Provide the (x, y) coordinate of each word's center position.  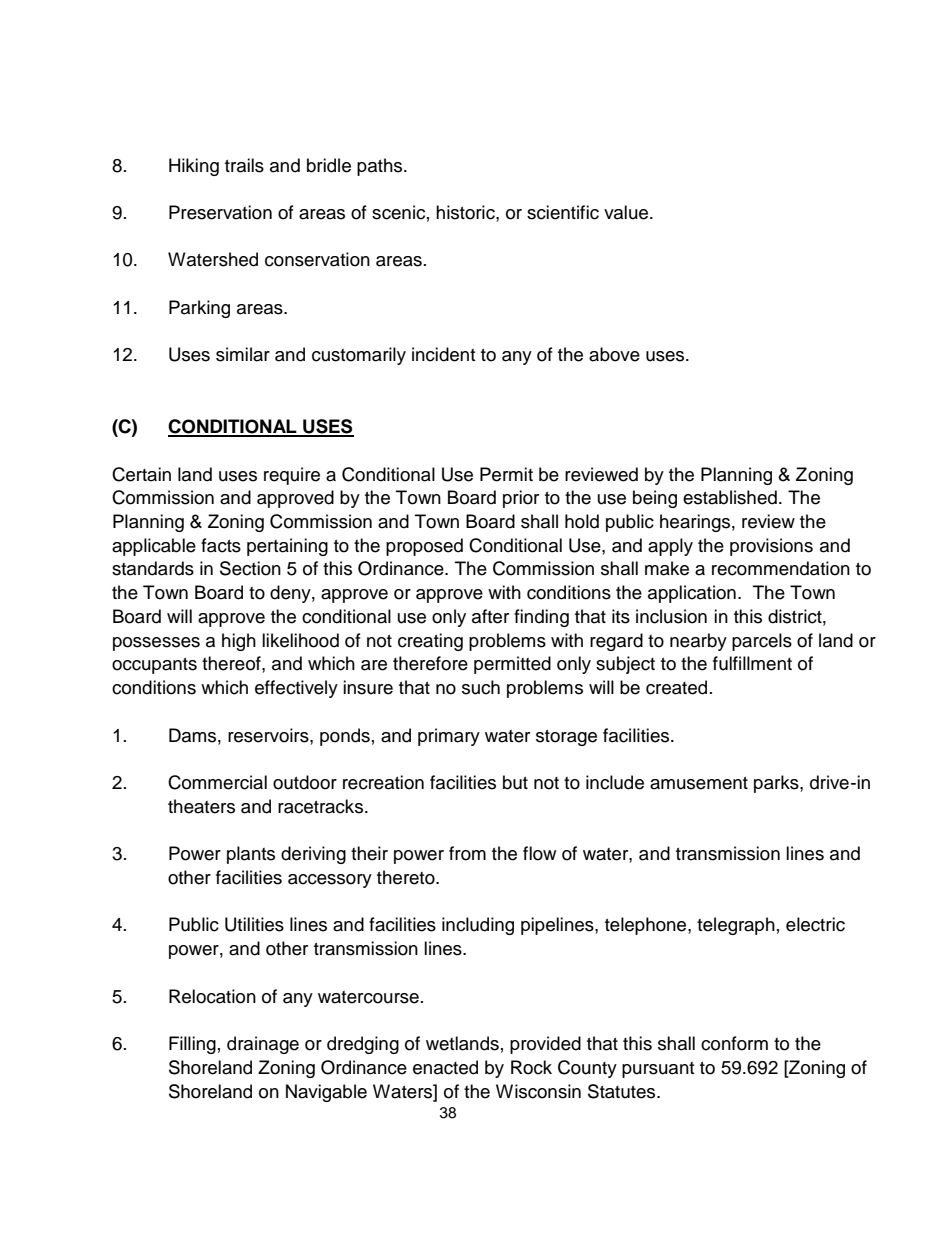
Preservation (220, 212)
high (239, 642)
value (627, 212)
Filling (192, 1045)
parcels (762, 642)
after (490, 616)
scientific (563, 212)
